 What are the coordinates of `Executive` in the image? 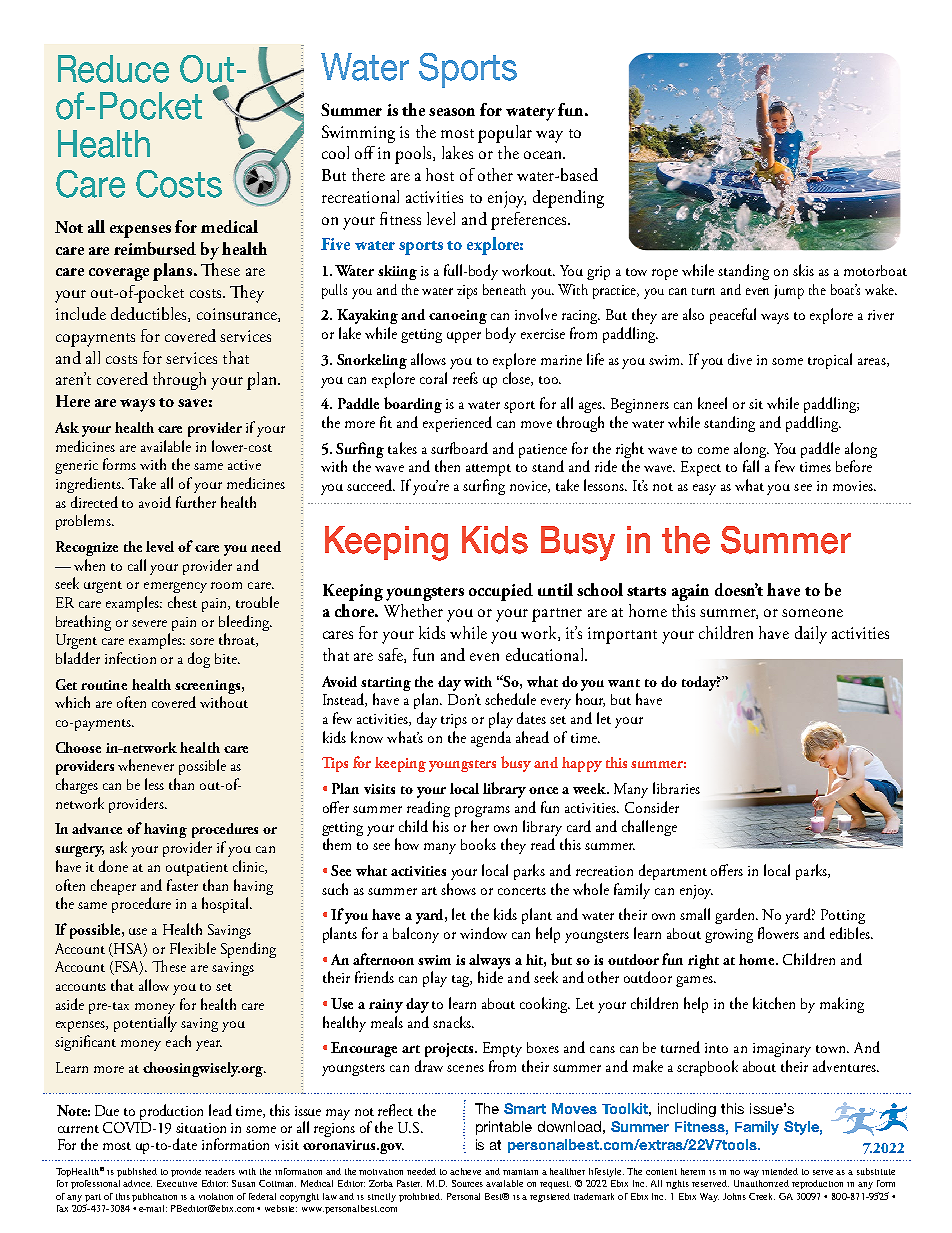 It's located at (177, 1183).
